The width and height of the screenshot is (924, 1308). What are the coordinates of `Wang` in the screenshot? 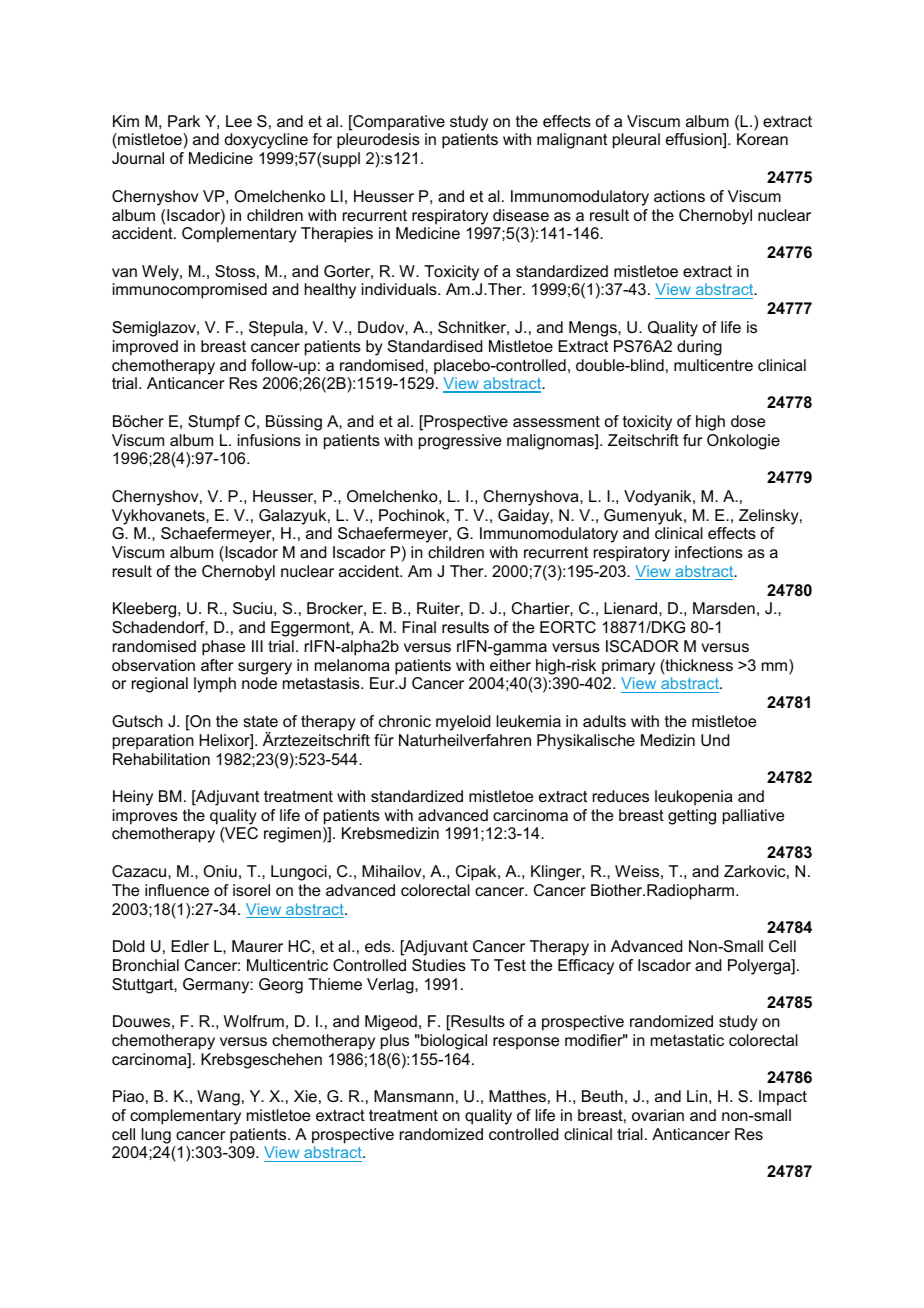 It's located at (218, 1098).
